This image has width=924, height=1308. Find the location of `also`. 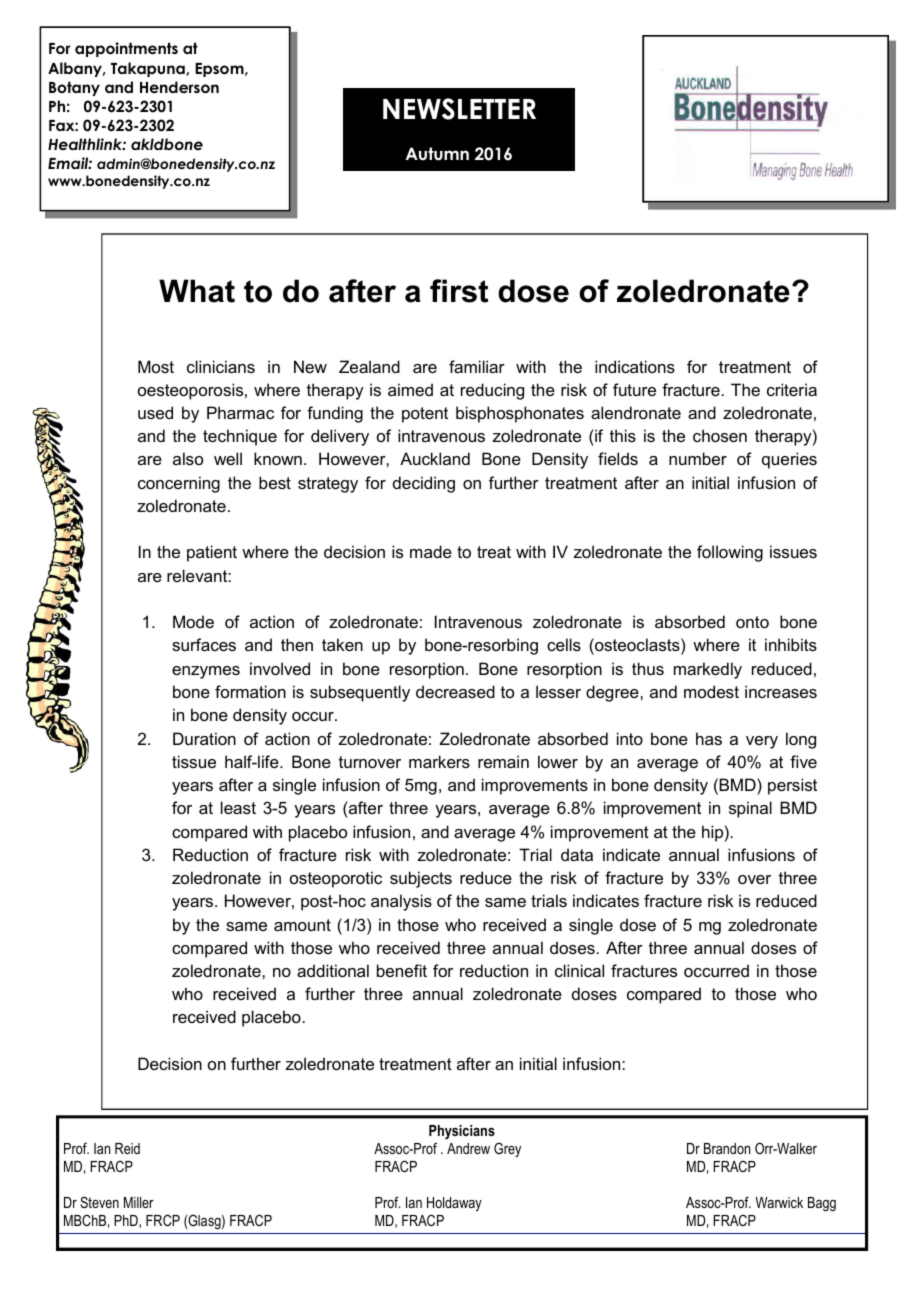

also is located at coordinates (188, 458).
